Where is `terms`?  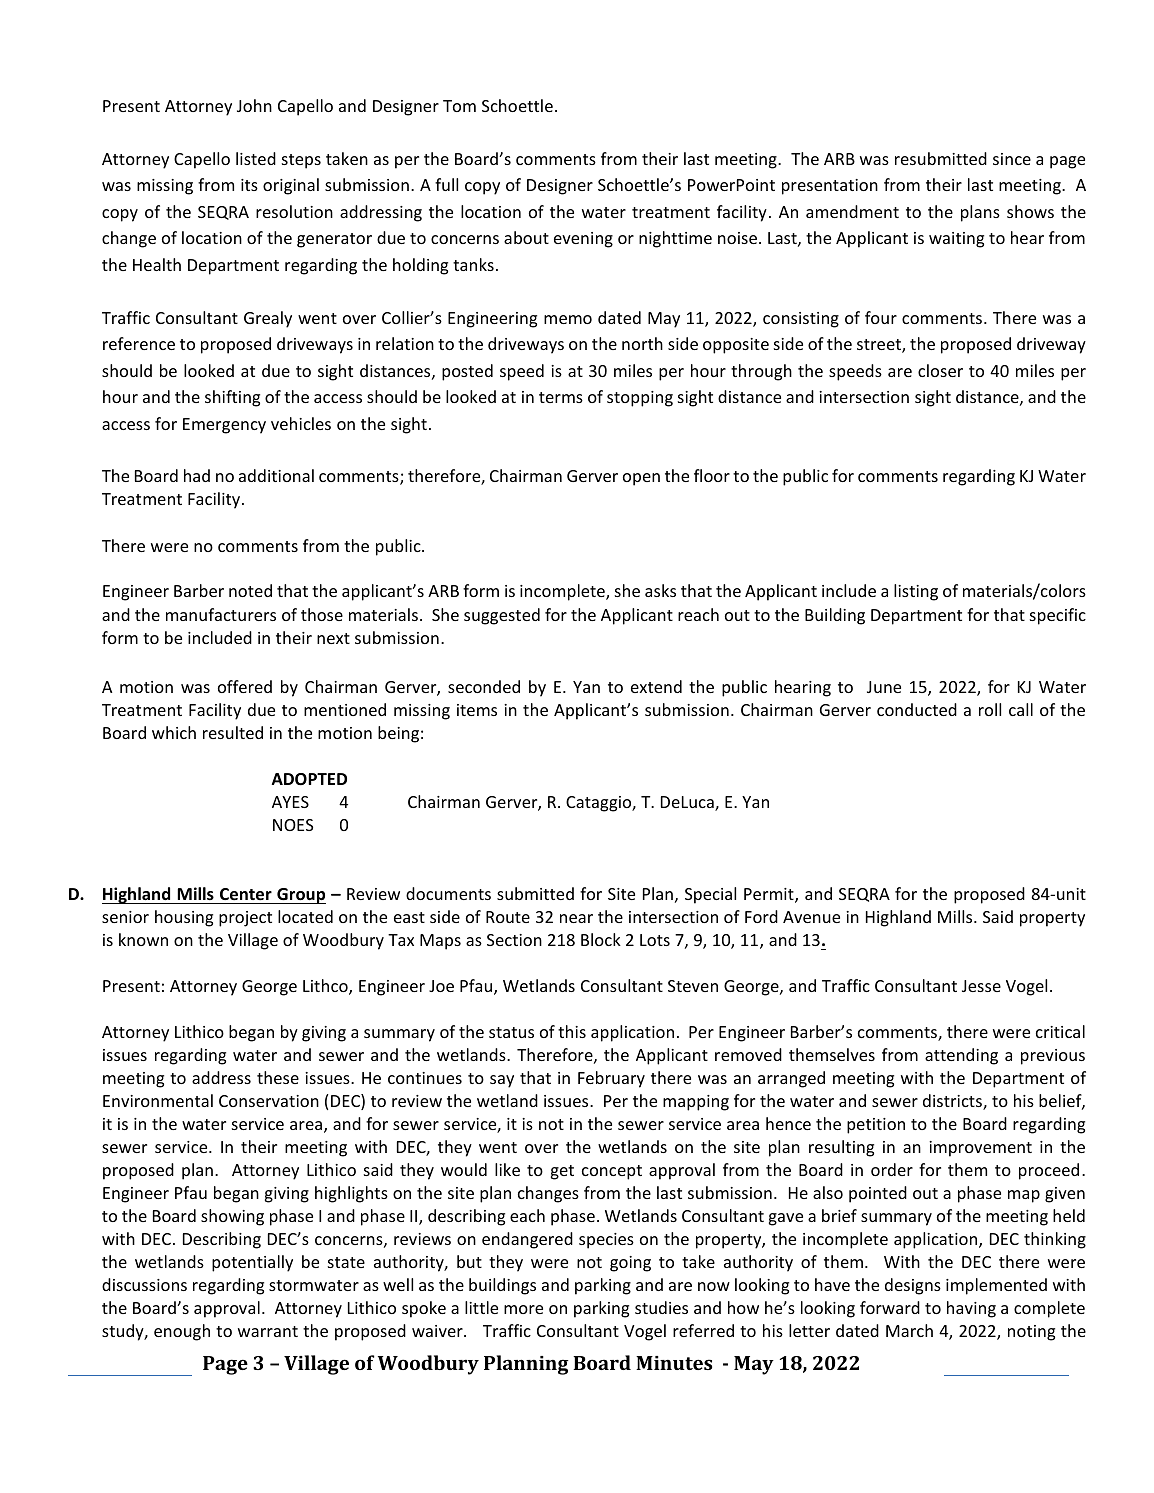
terms is located at coordinates (561, 397).
